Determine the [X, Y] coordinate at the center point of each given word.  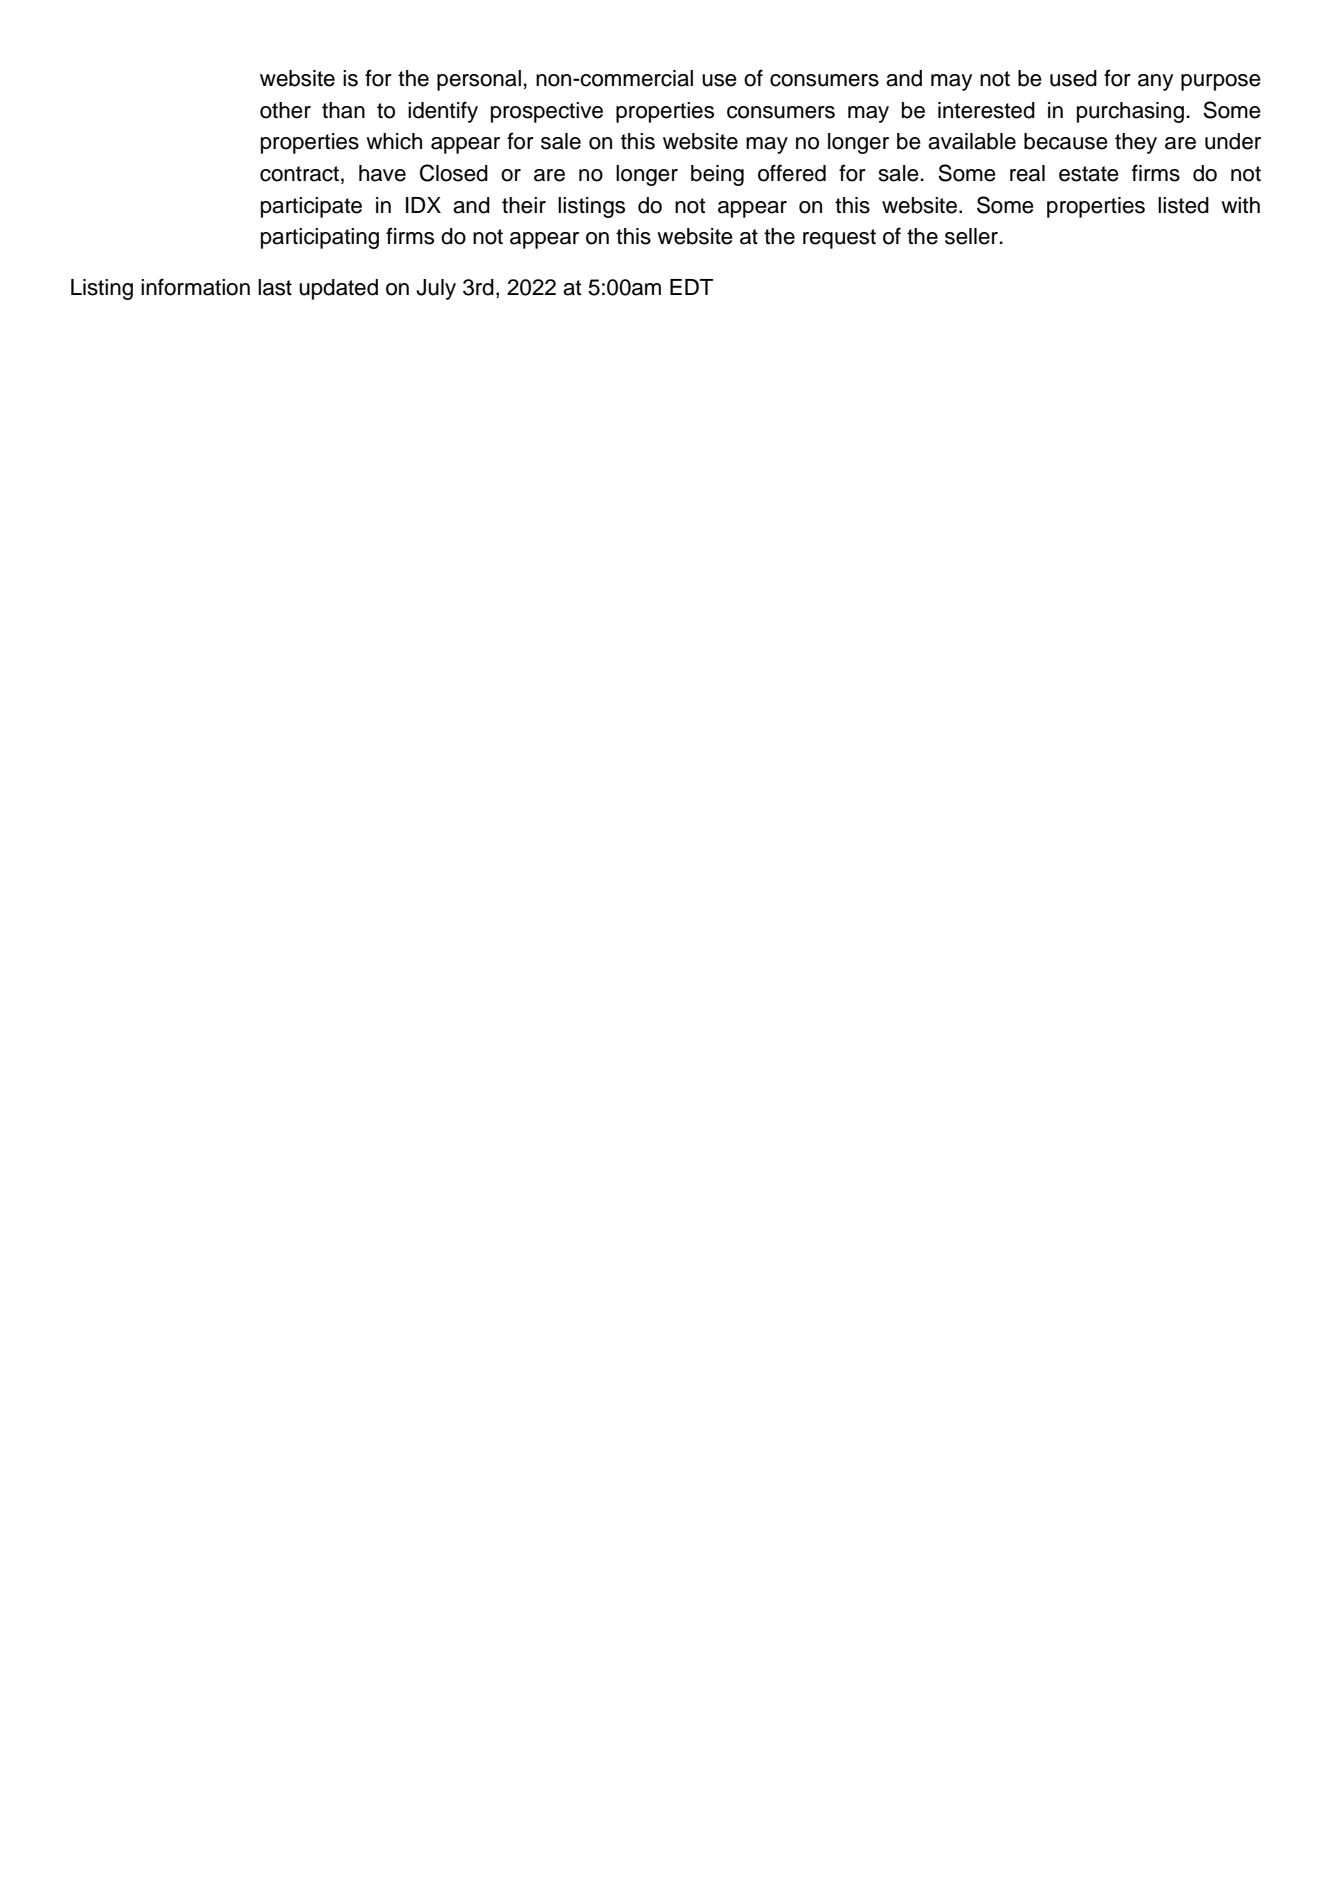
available [972, 141]
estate [1089, 174]
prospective [547, 112]
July [436, 289]
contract [299, 174]
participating [320, 238]
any [1155, 82]
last [275, 287]
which [394, 141]
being [717, 175]
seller [973, 236]
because [1066, 141]
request [839, 239]
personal [479, 80]
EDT [691, 287]
